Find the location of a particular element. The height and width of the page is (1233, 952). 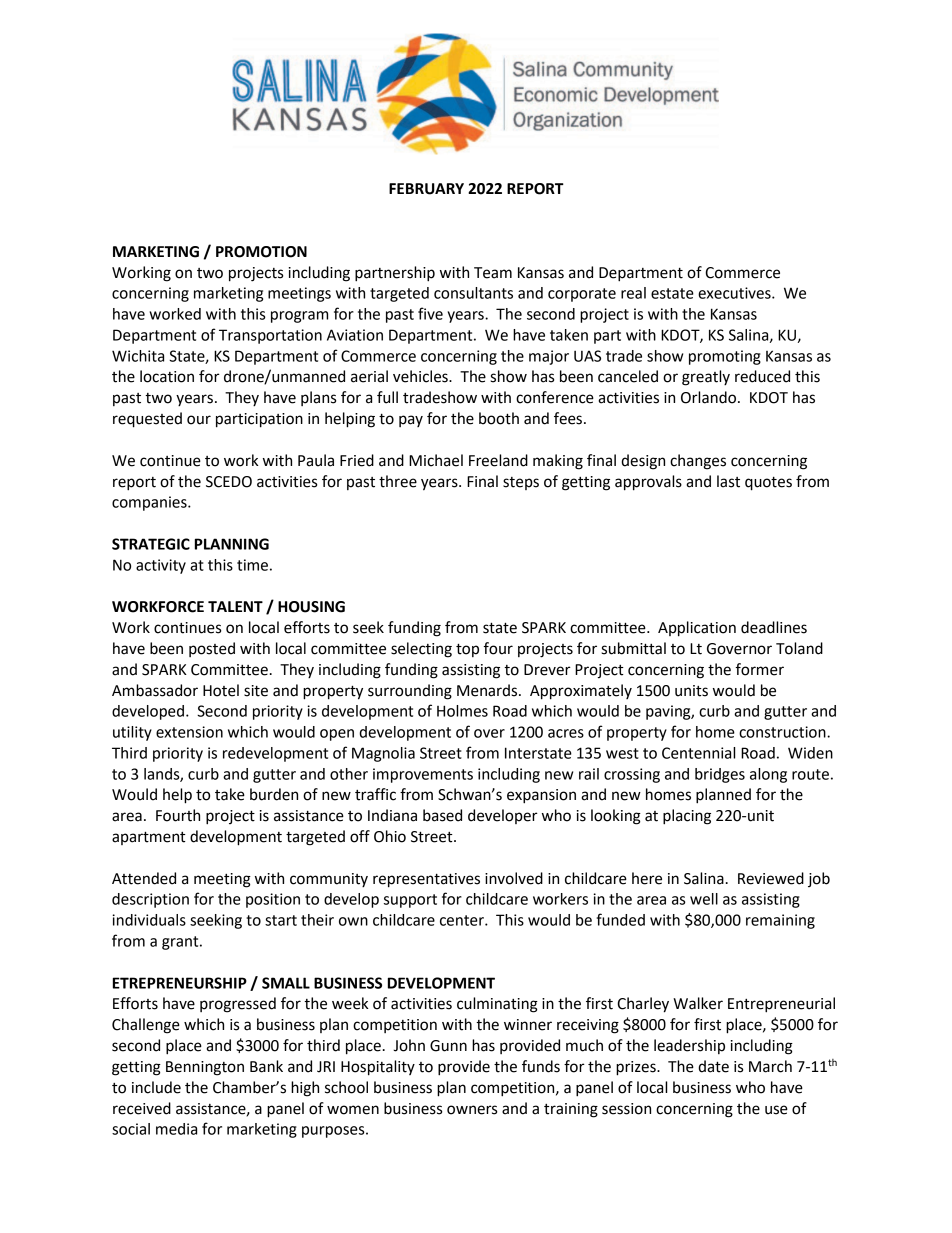

executives is located at coordinates (735, 293).
